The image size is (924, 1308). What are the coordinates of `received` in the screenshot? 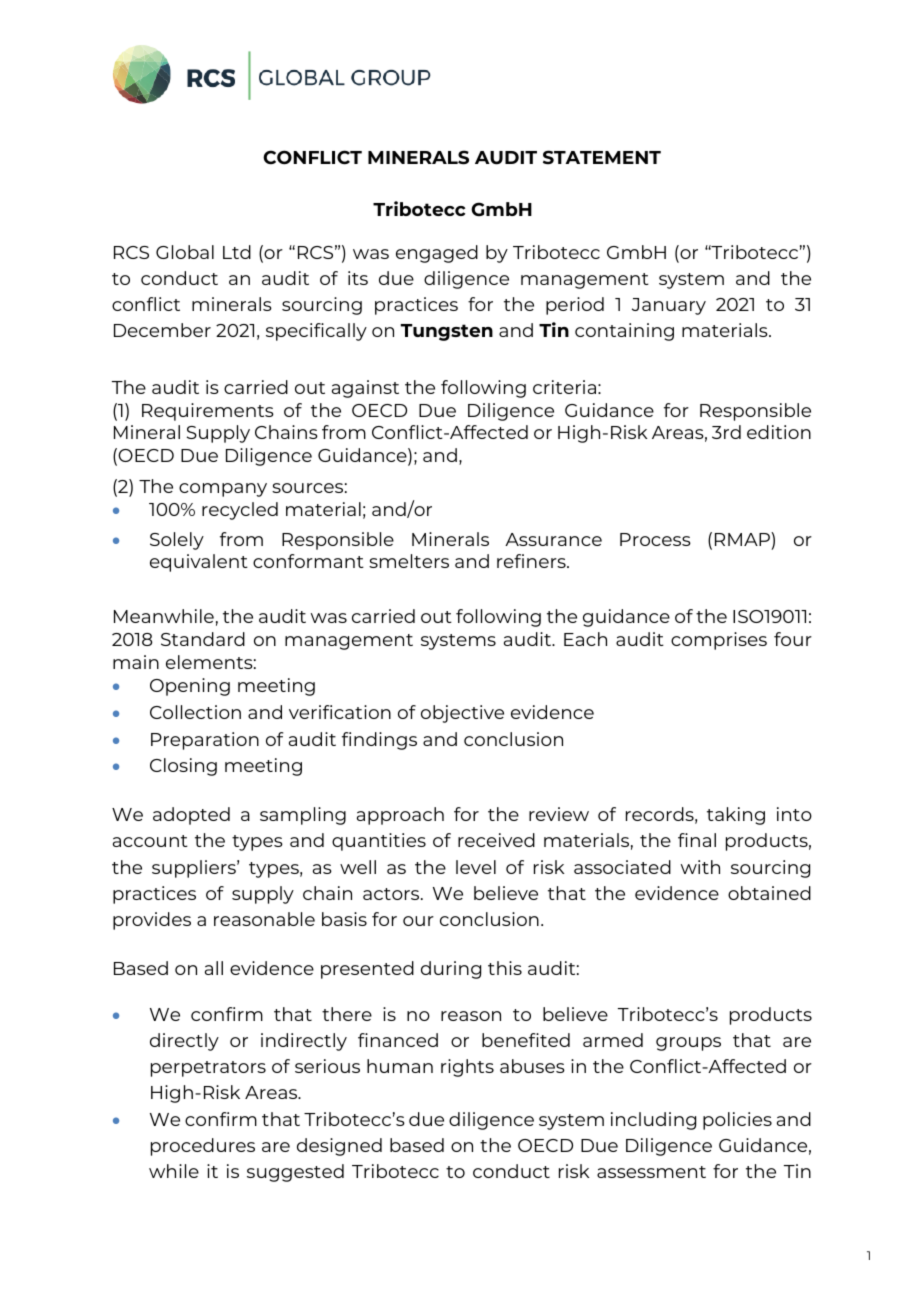 It's located at (496, 840).
